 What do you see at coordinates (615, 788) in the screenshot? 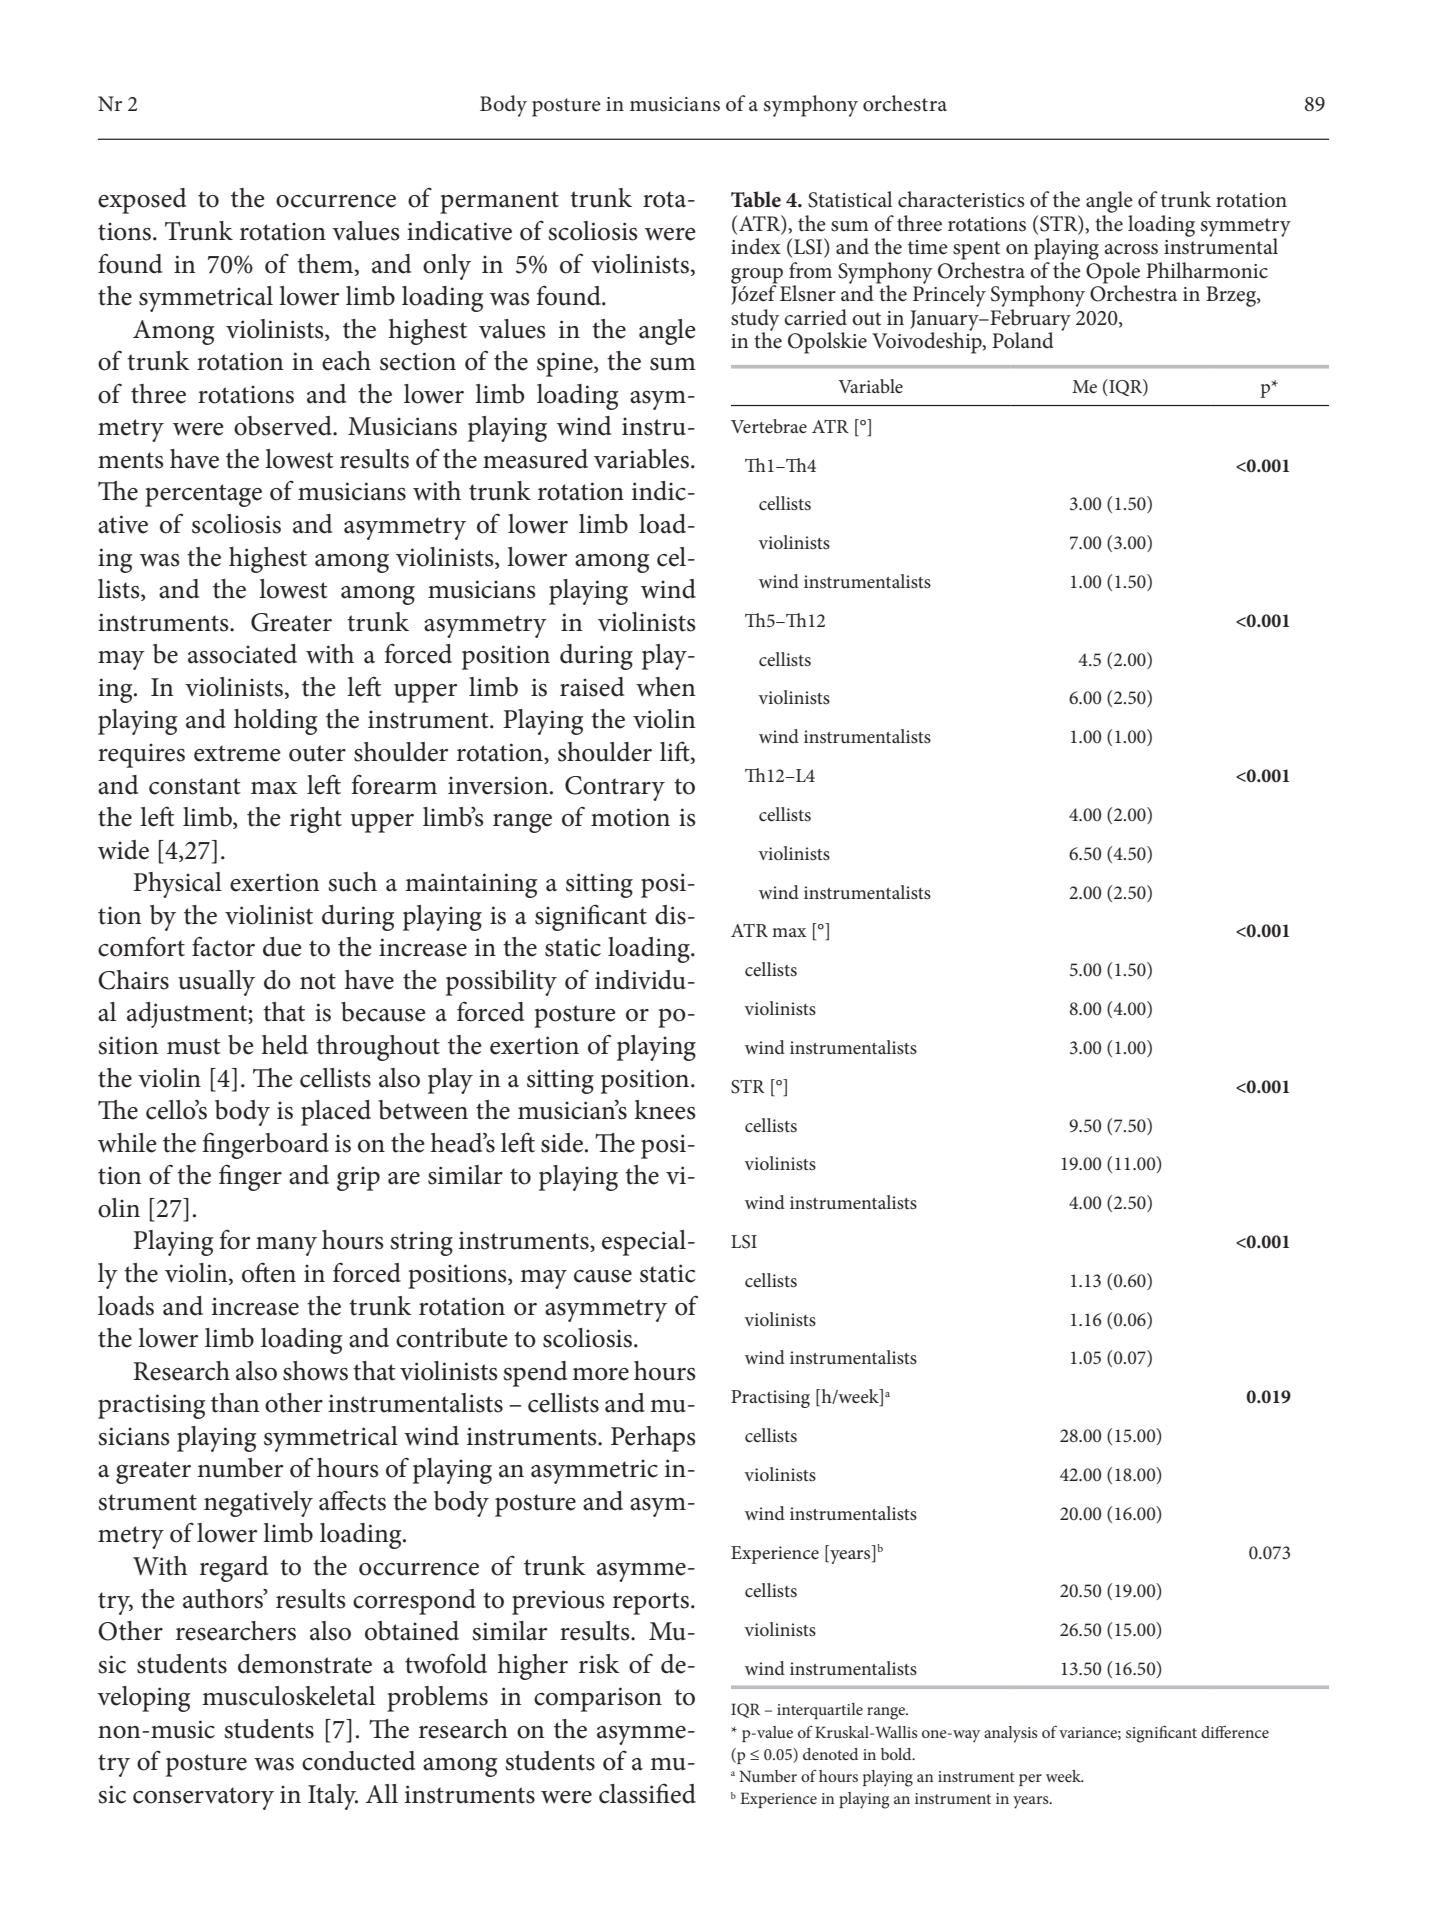
I see `Contrary` at bounding box center [615, 788].
